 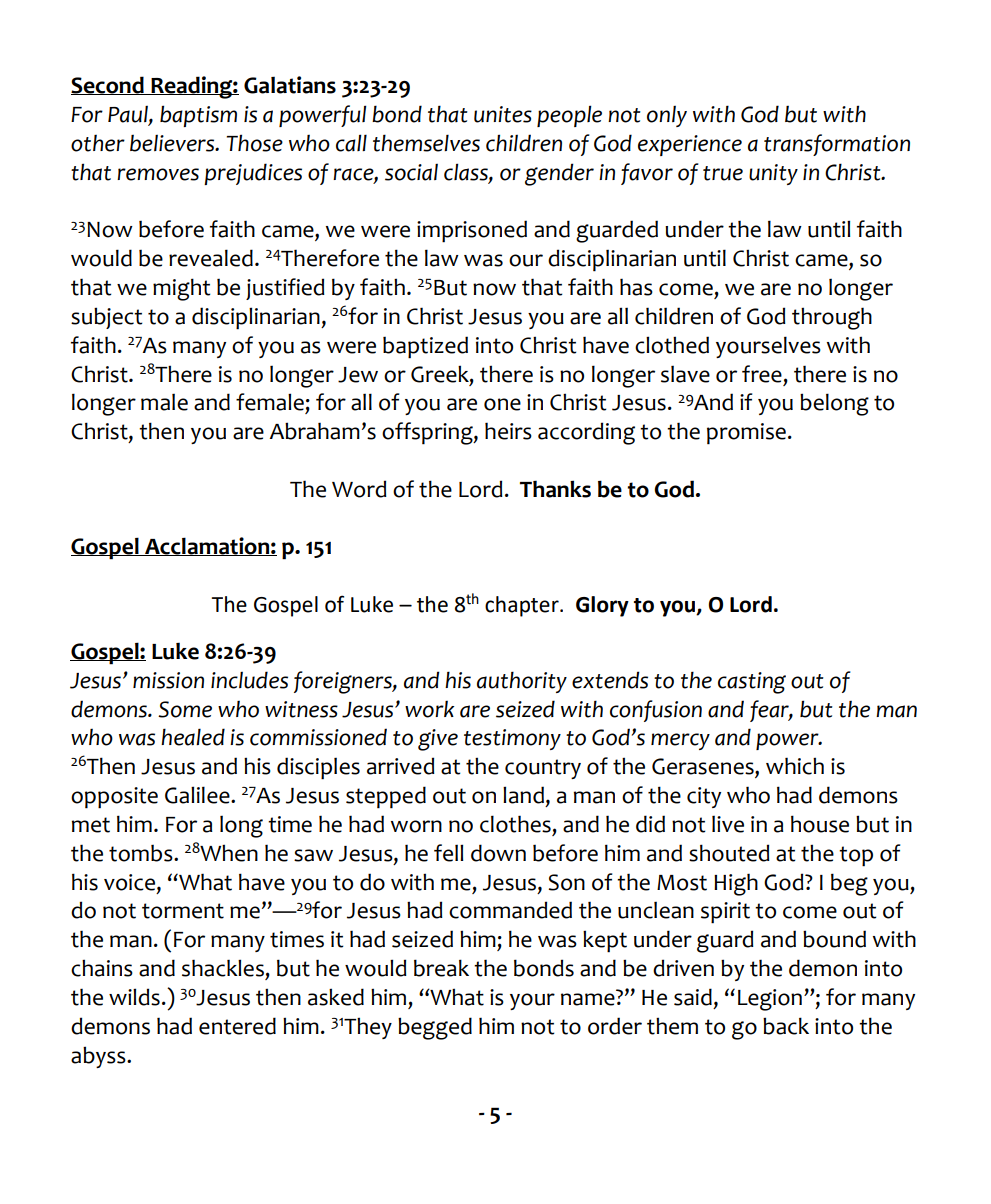 What do you see at coordinates (523, 606) in the page?
I see `chapter` at bounding box center [523, 606].
